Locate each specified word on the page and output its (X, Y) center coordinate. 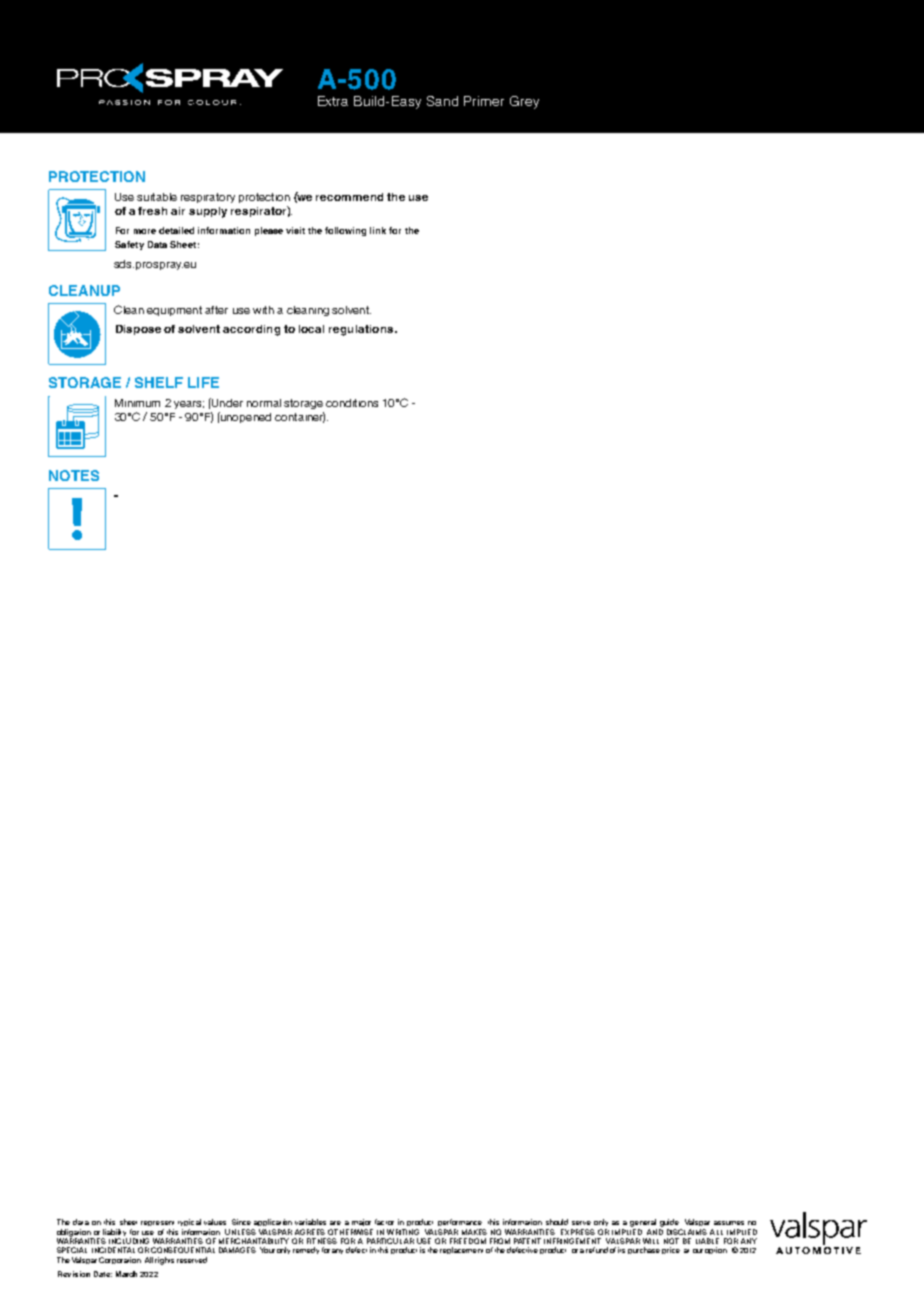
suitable (157, 197)
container (300, 417)
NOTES (74, 475)
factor (384, 1222)
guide (670, 1224)
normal (264, 403)
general (643, 1224)
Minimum (137, 403)
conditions (352, 403)
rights (164, 1261)
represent (157, 1223)
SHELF (159, 382)
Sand (442, 101)
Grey (524, 102)
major (361, 1222)
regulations (361, 330)
